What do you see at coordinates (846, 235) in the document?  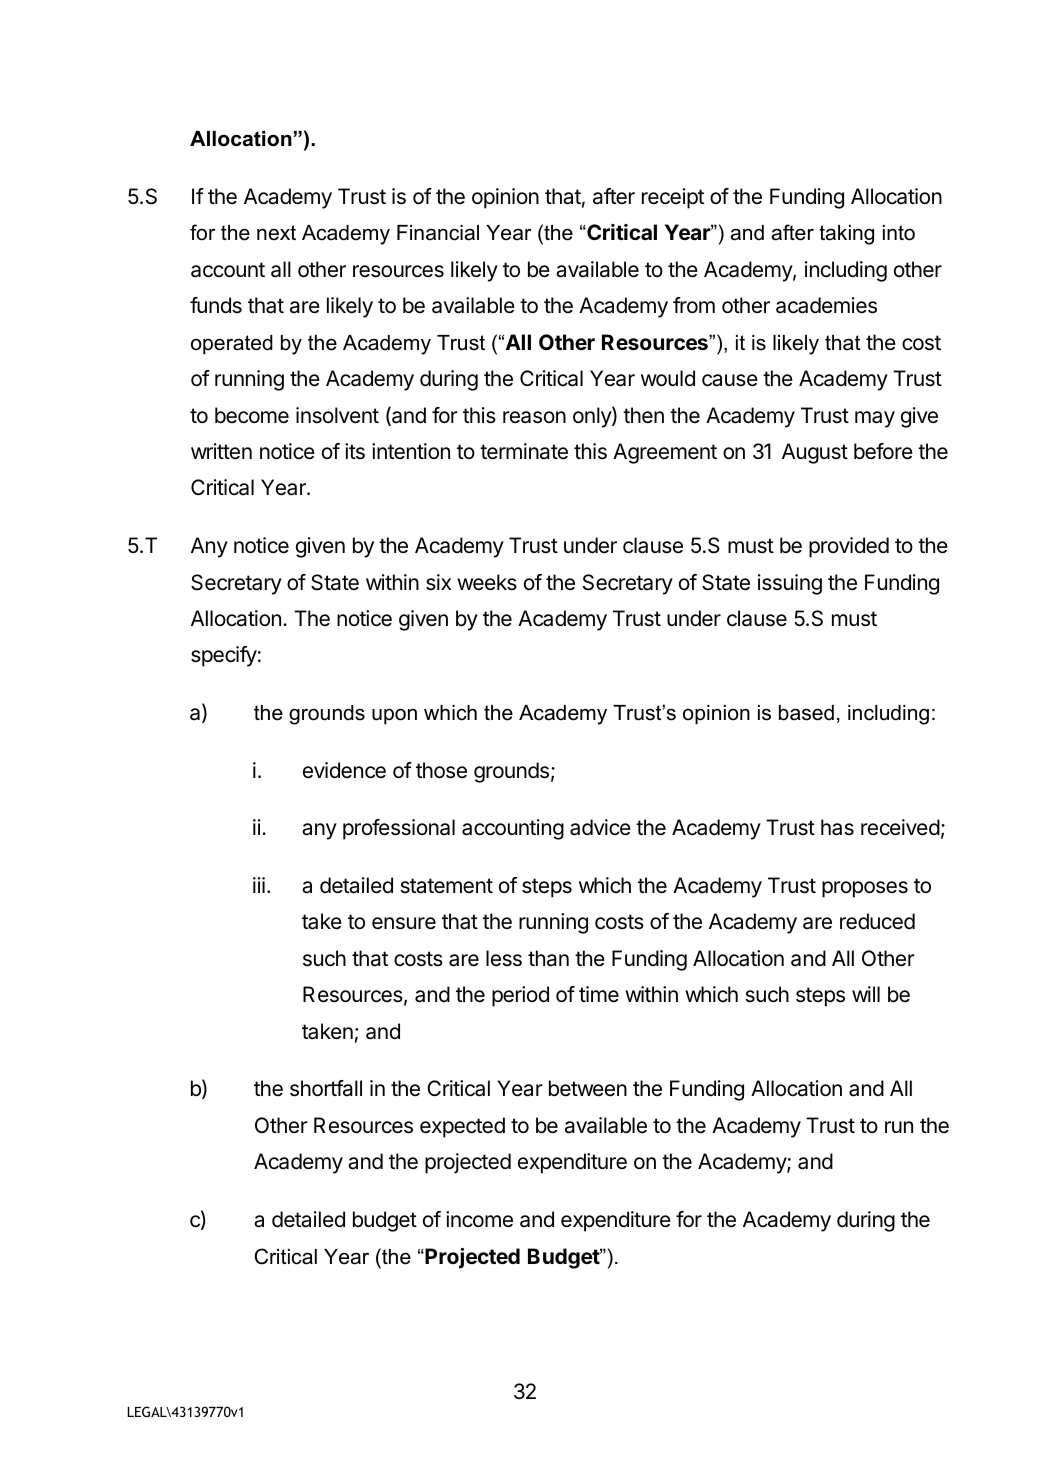 I see `taking` at bounding box center [846, 235].
